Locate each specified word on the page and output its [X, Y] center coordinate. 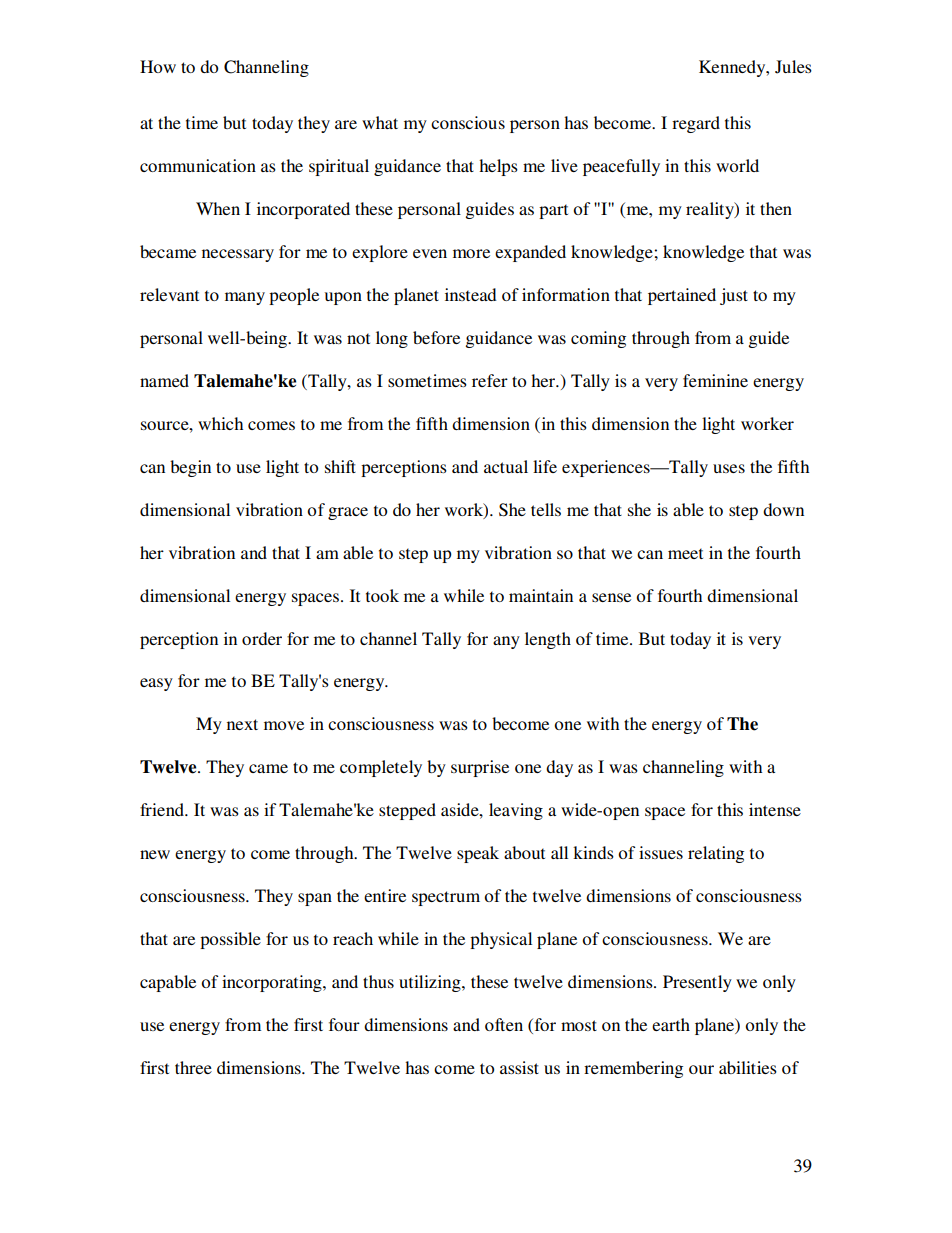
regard [696, 124]
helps [498, 167]
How [158, 66]
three [193, 1067]
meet [685, 553]
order [262, 638]
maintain [541, 595]
